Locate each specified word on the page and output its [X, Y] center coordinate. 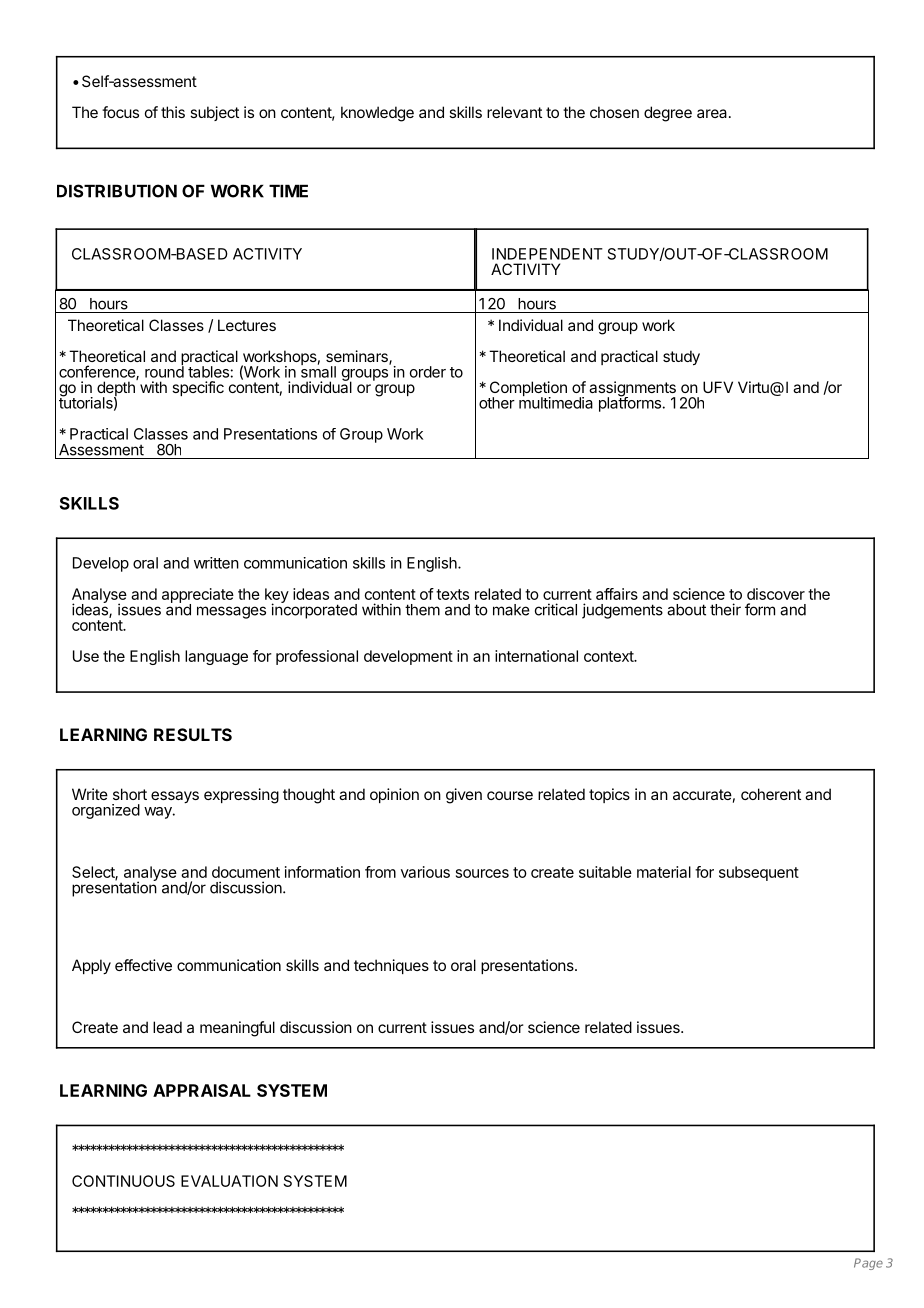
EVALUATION [229, 1181]
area [713, 113]
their [725, 609]
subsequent [759, 873]
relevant [514, 112]
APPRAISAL [202, 1090]
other [497, 403]
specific [198, 388]
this [173, 112]
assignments [632, 390]
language [216, 657]
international [536, 656]
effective [143, 965]
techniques [391, 966]
